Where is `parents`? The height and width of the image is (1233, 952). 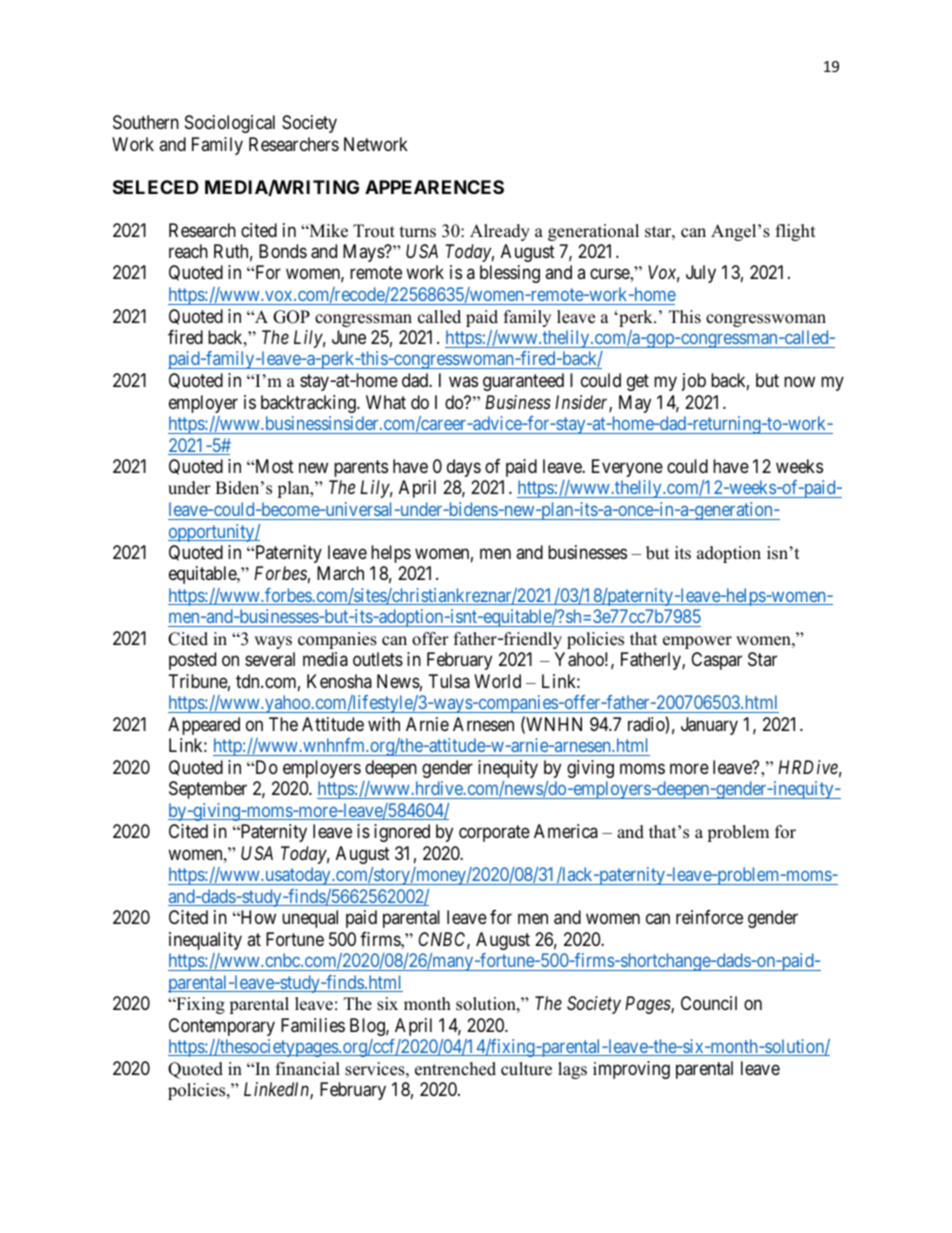
parents is located at coordinates (361, 468).
